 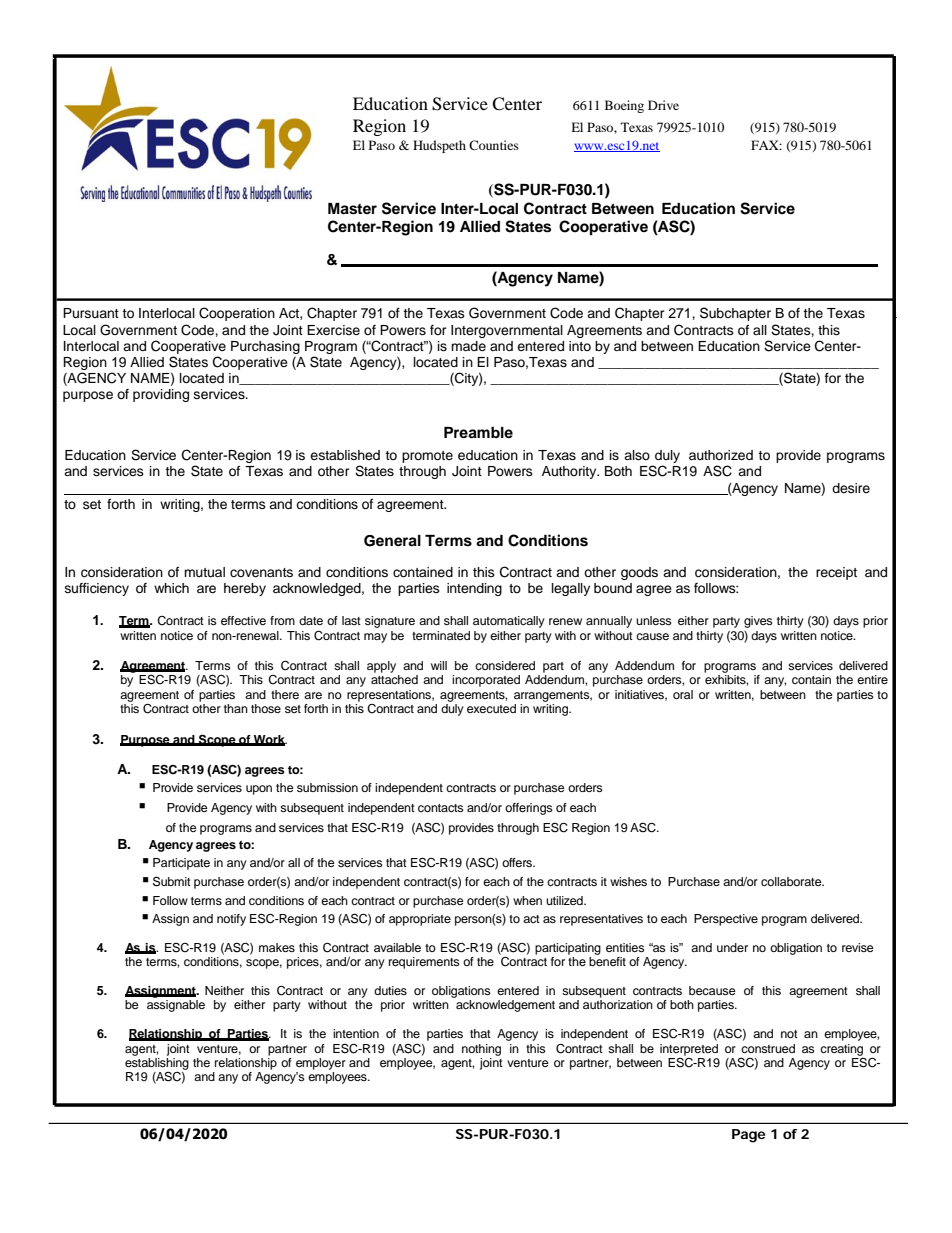 I want to click on employer, so click(x=321, y=1064).
